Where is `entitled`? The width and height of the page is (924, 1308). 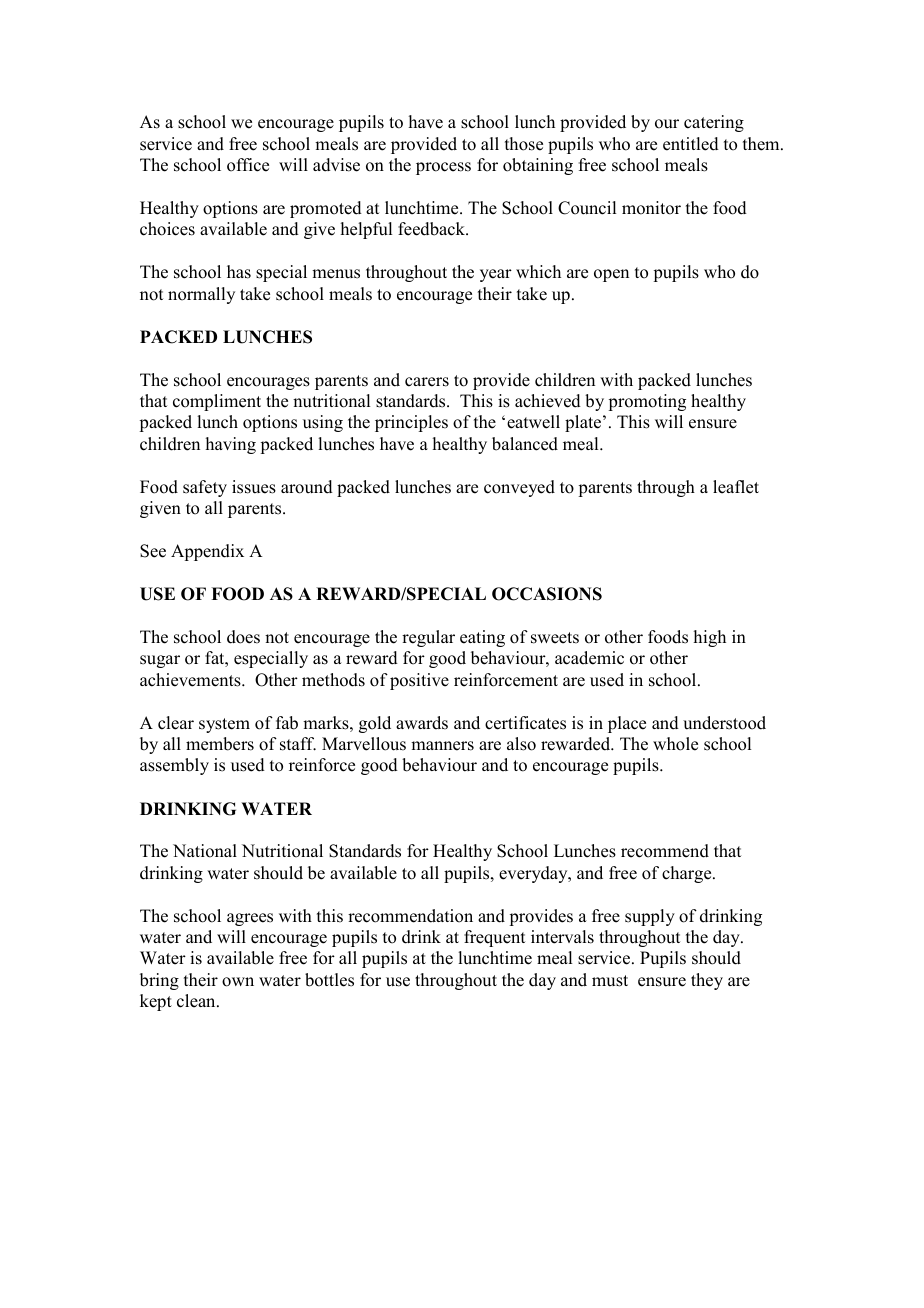
entitled is located at coordinates (691, 144).
